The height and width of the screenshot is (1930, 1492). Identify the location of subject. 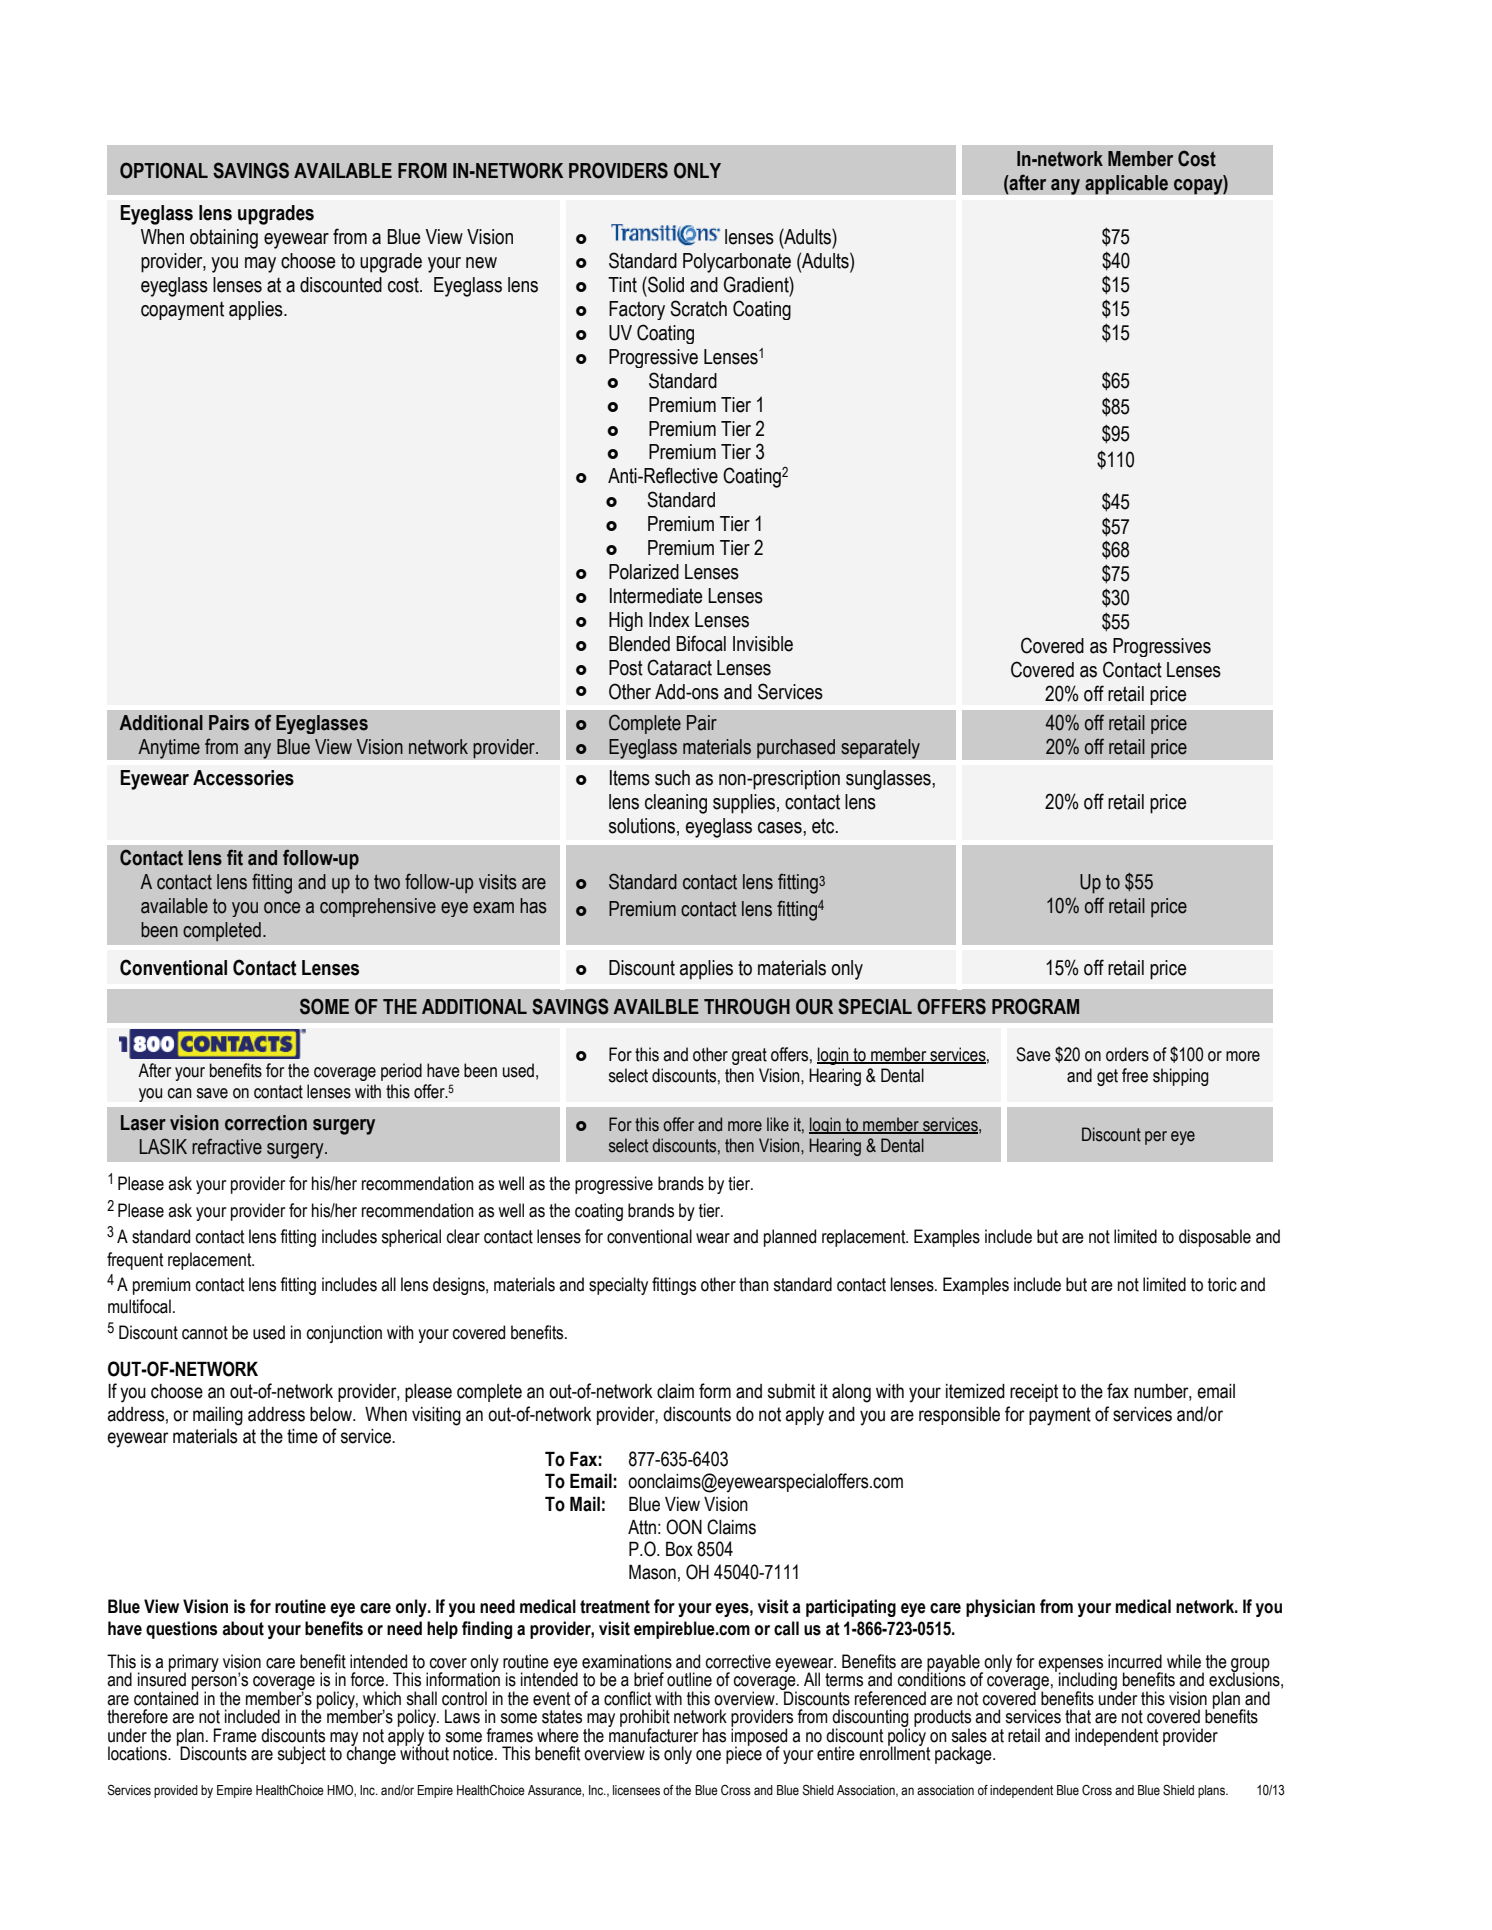
(301, 1755).
